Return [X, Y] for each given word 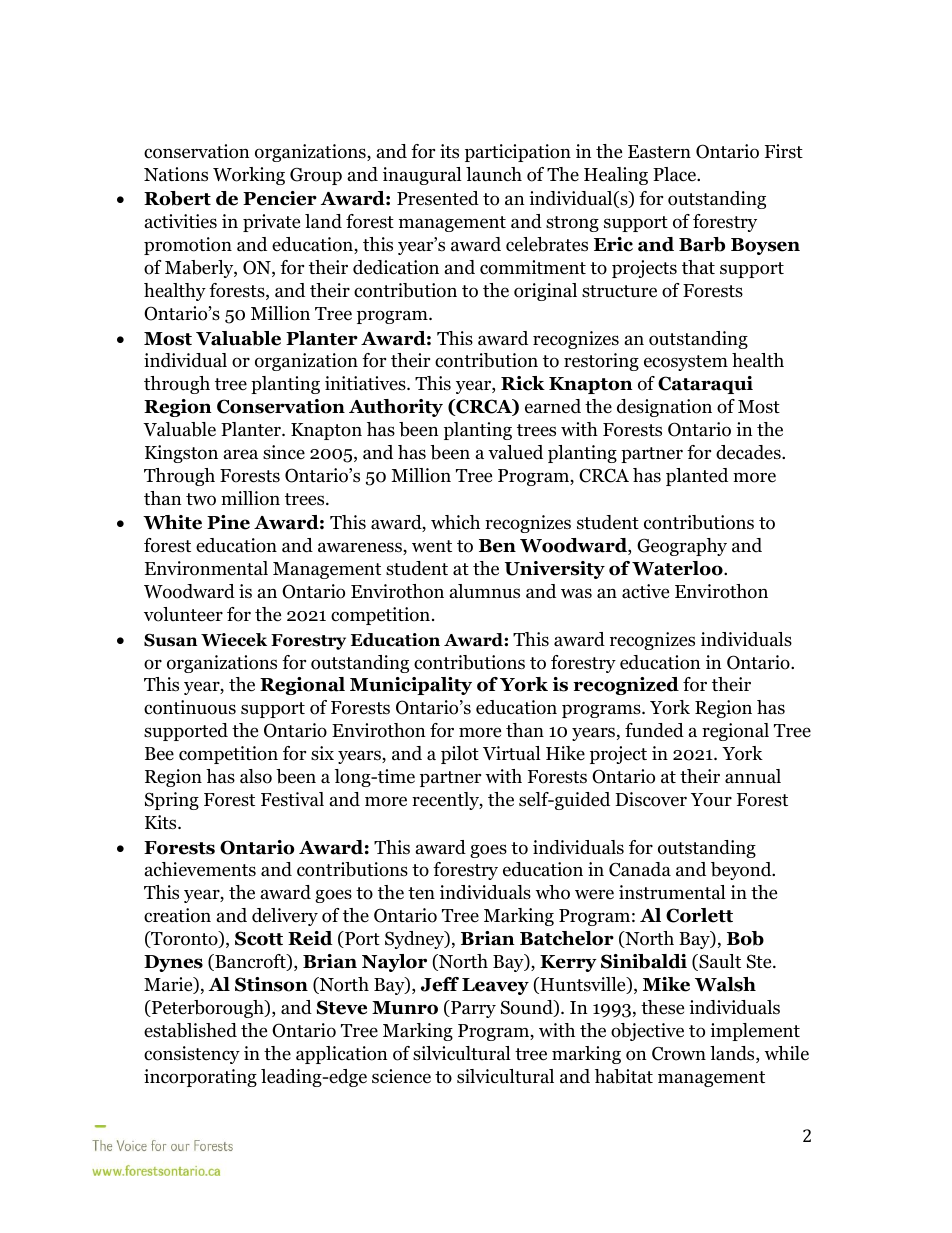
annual [753, 776]
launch [494, 174]
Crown [679, 1053]
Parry [472, 1009]
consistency [192, 1055]
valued [515, 452]
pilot [460, 755]
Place [675, 174]
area [241, 454]
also [256, 776]
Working [249, 176]
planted [697, 477]
